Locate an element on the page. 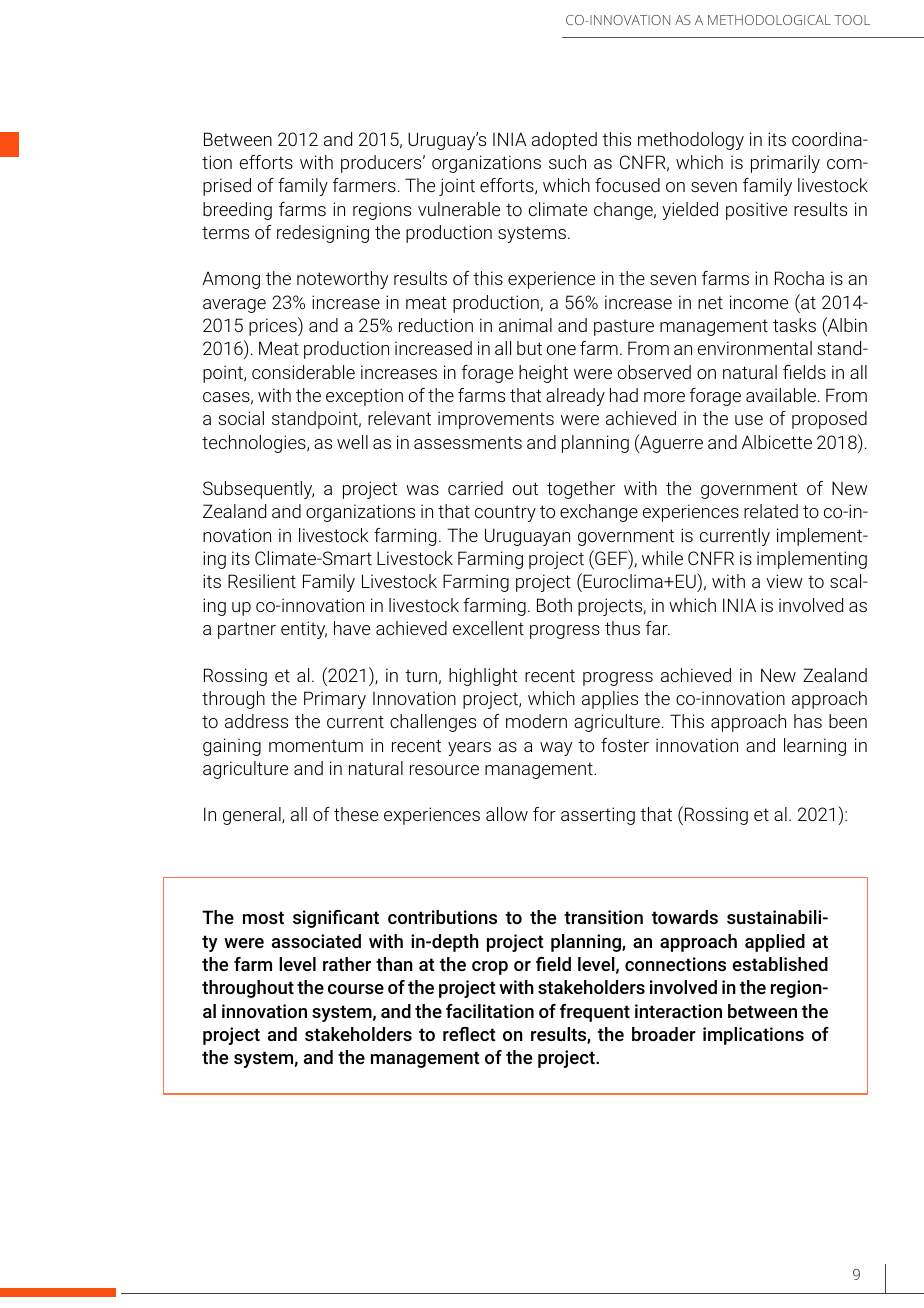  related is located at coordinates (771, 511).
